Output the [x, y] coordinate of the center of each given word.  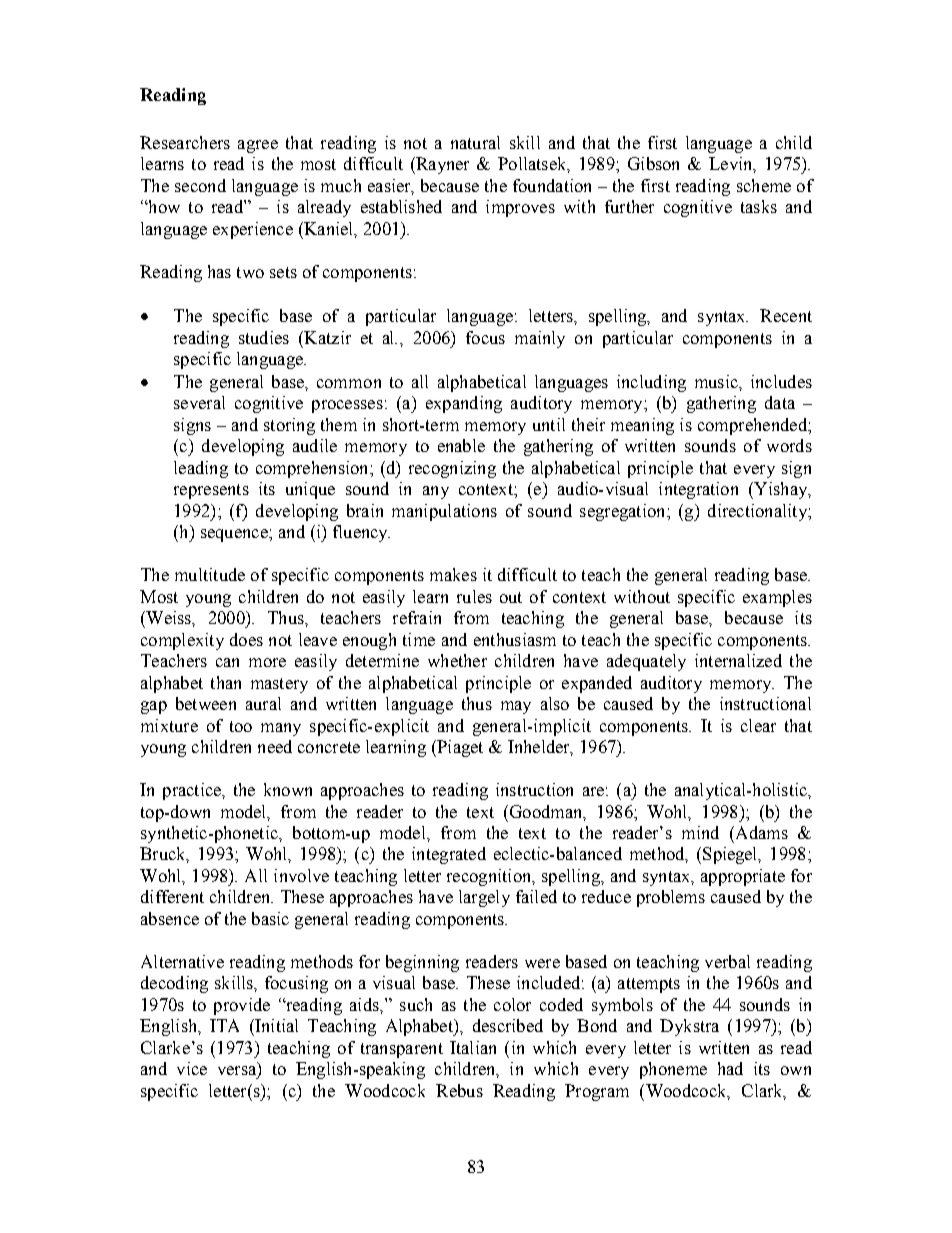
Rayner [441, 165]
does [246, 639]
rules [474, 596]
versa [238, 1072]
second [200, 185]
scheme [764, 185]
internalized [738, 660]
